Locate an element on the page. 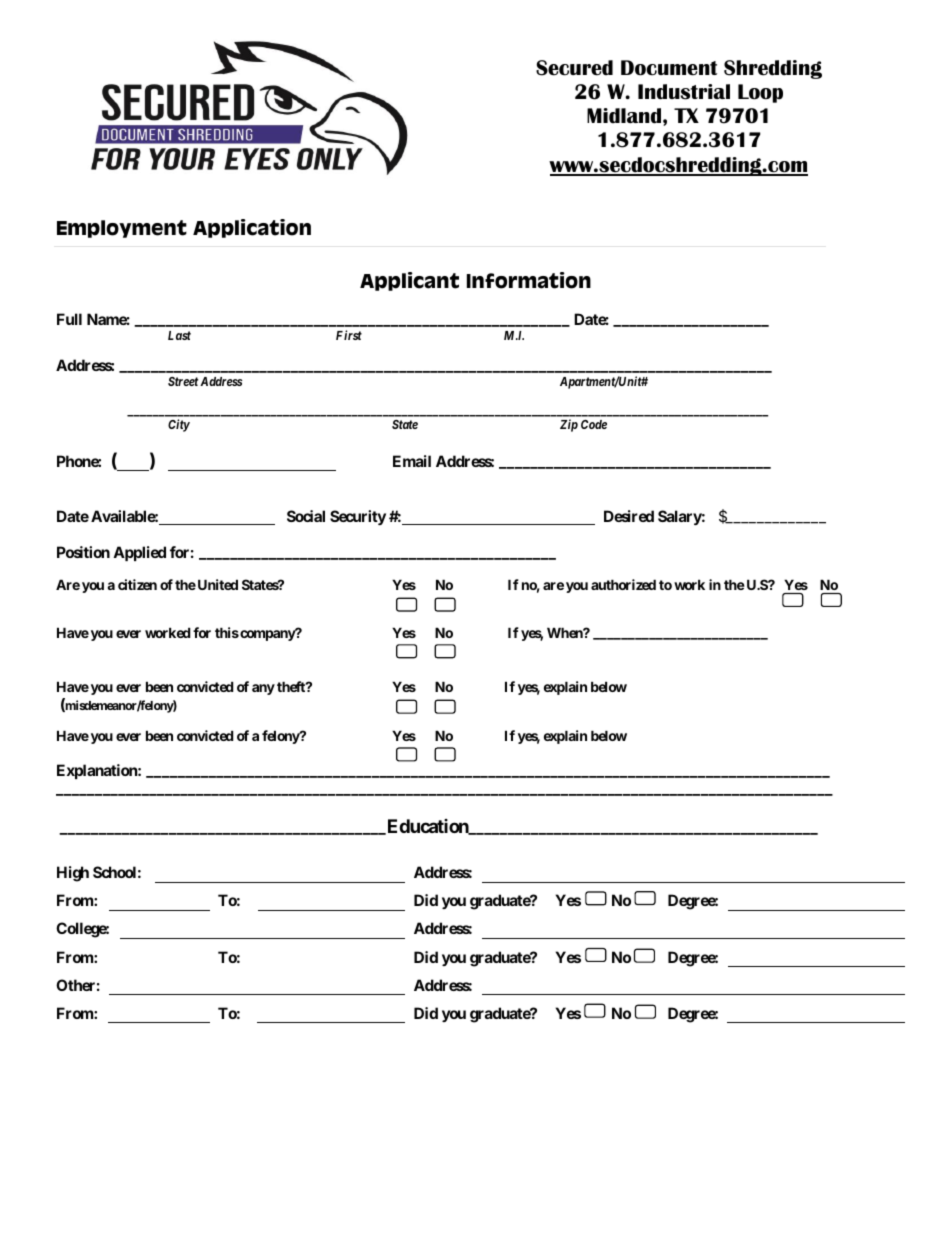 The image size is (952, 1233). Email is located at coordinates (412, 461).
